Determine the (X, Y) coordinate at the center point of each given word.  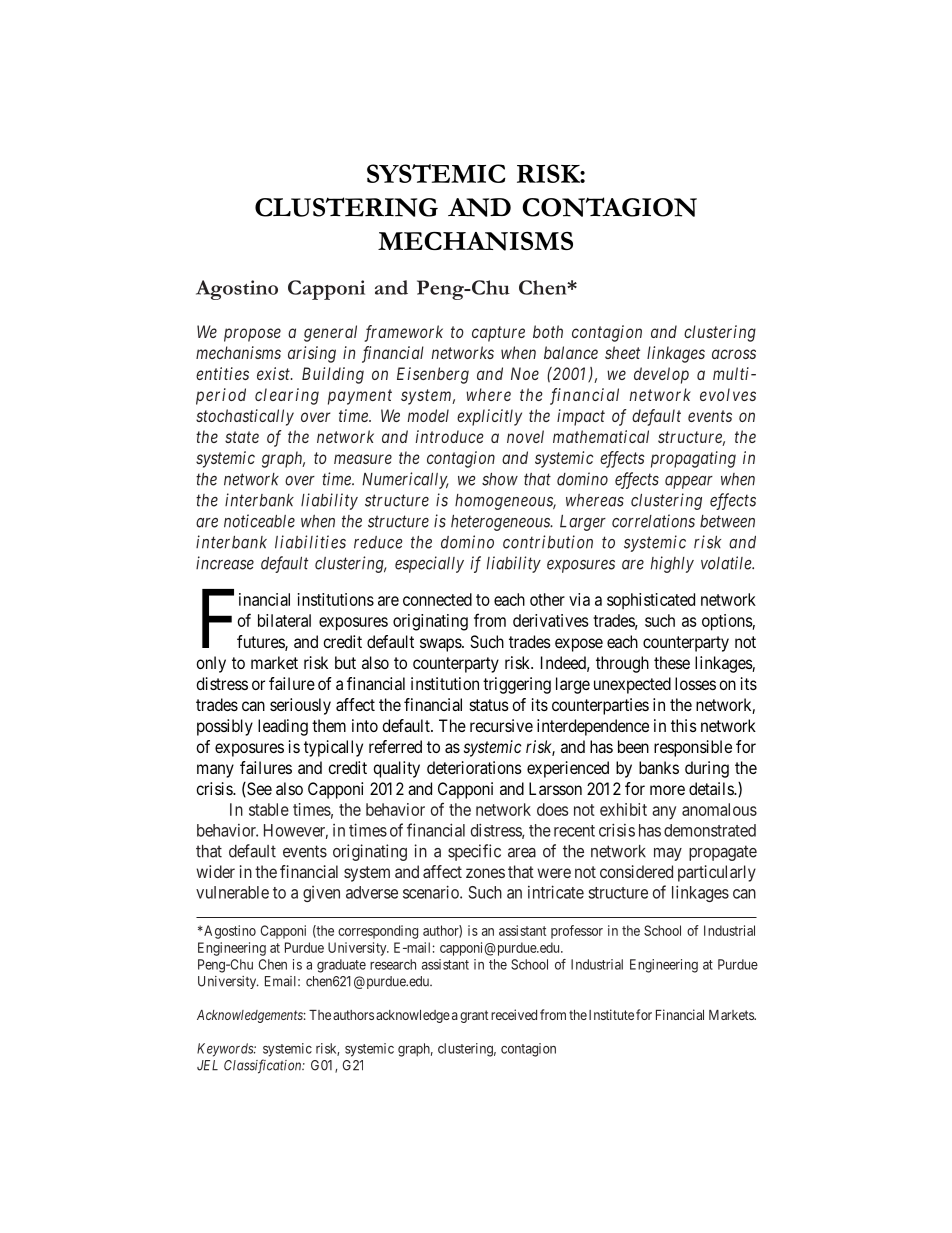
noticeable (259, 521)
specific (474, 852)
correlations (653, 521)
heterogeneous (501, 523)
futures (261, 642)
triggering (517, 685)
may (668, 854)
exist (274, 373)
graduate (341, 966)
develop (661, 375)
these (672, 662)
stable (269, 809)
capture (498, 334)
